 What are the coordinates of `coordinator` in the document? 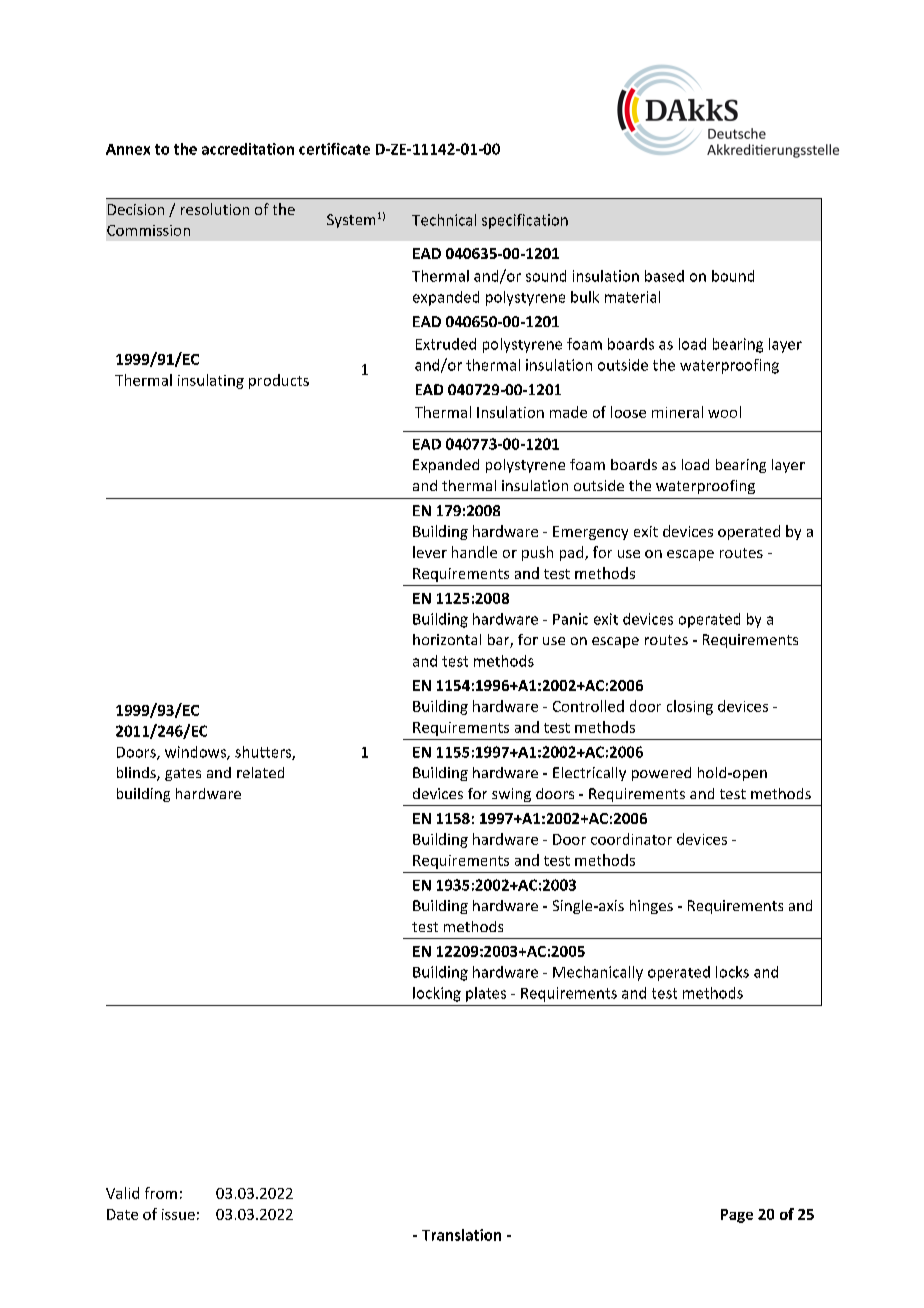 It's located at (631, 839).
